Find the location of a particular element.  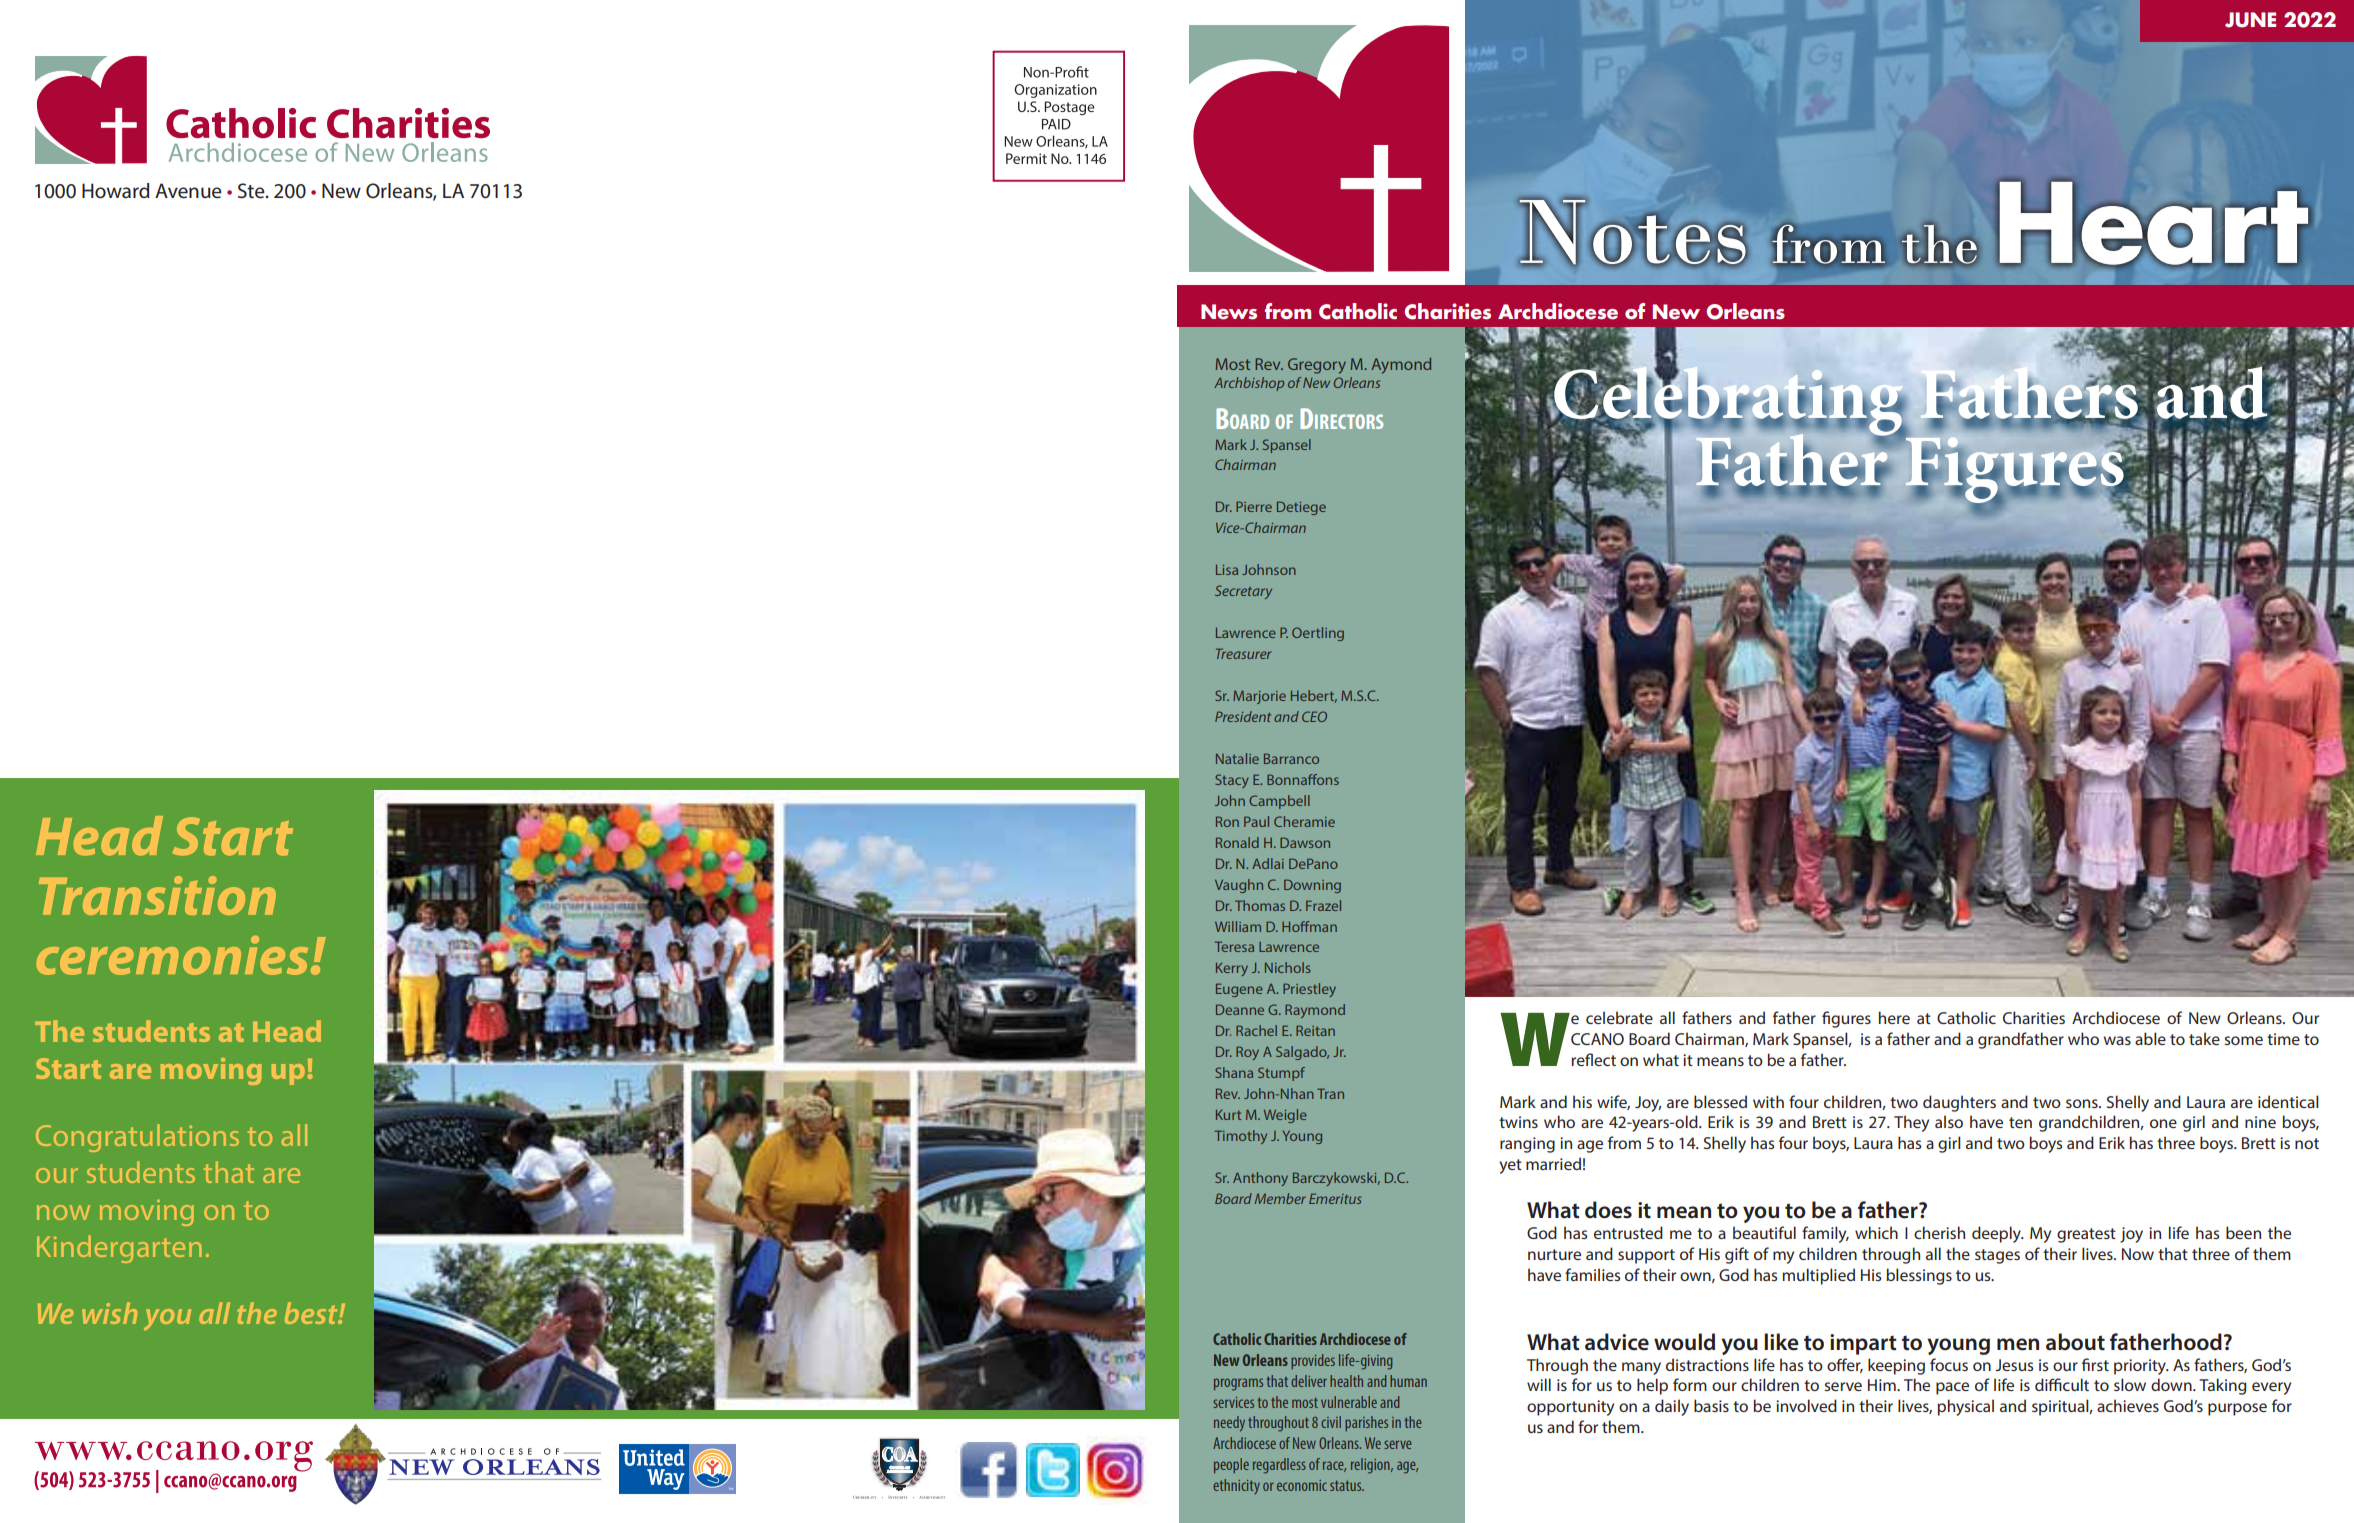

best is located at coordinates (312, 1313).
